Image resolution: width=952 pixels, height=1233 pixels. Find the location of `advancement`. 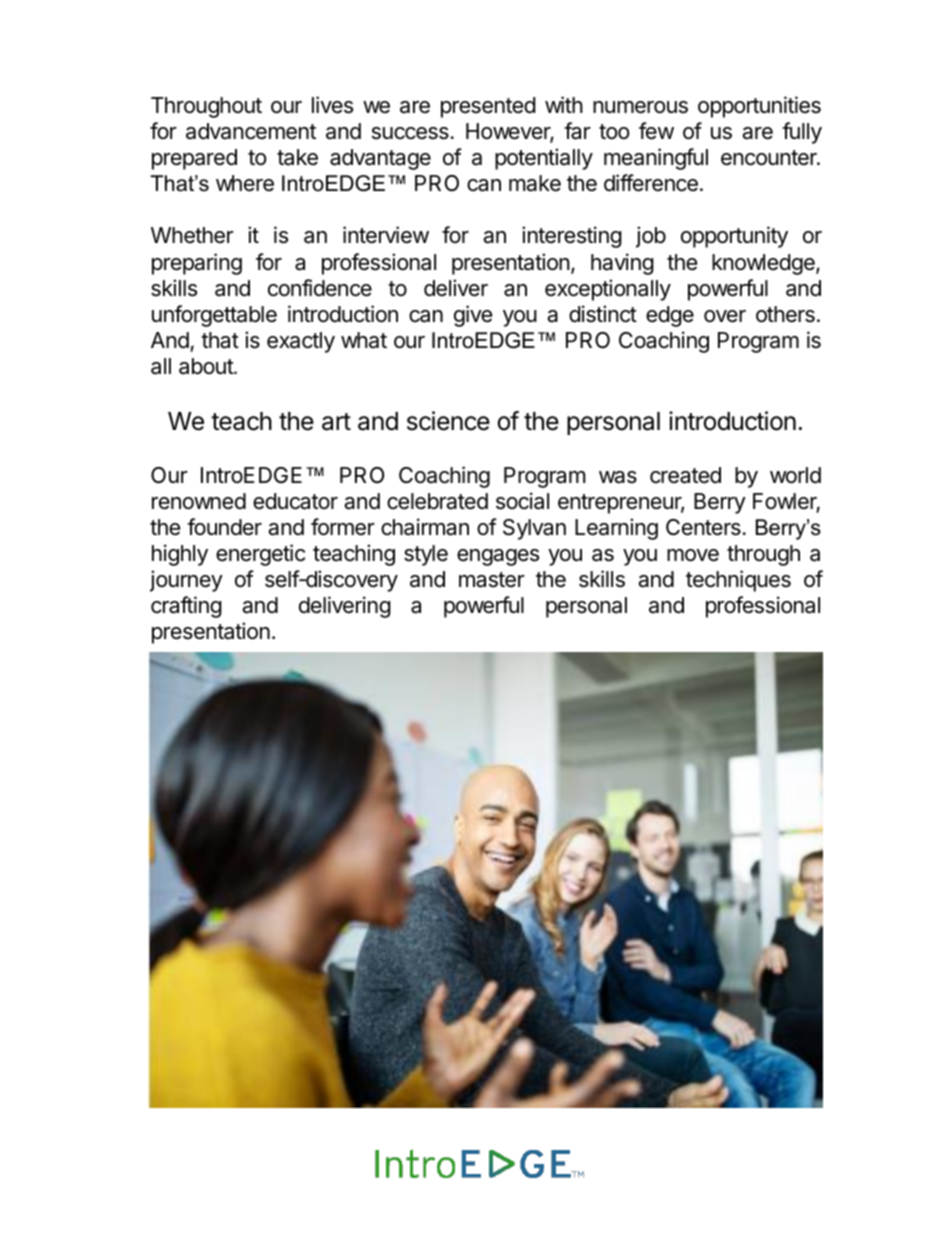

advancement is located at coordinates (251, 131).
